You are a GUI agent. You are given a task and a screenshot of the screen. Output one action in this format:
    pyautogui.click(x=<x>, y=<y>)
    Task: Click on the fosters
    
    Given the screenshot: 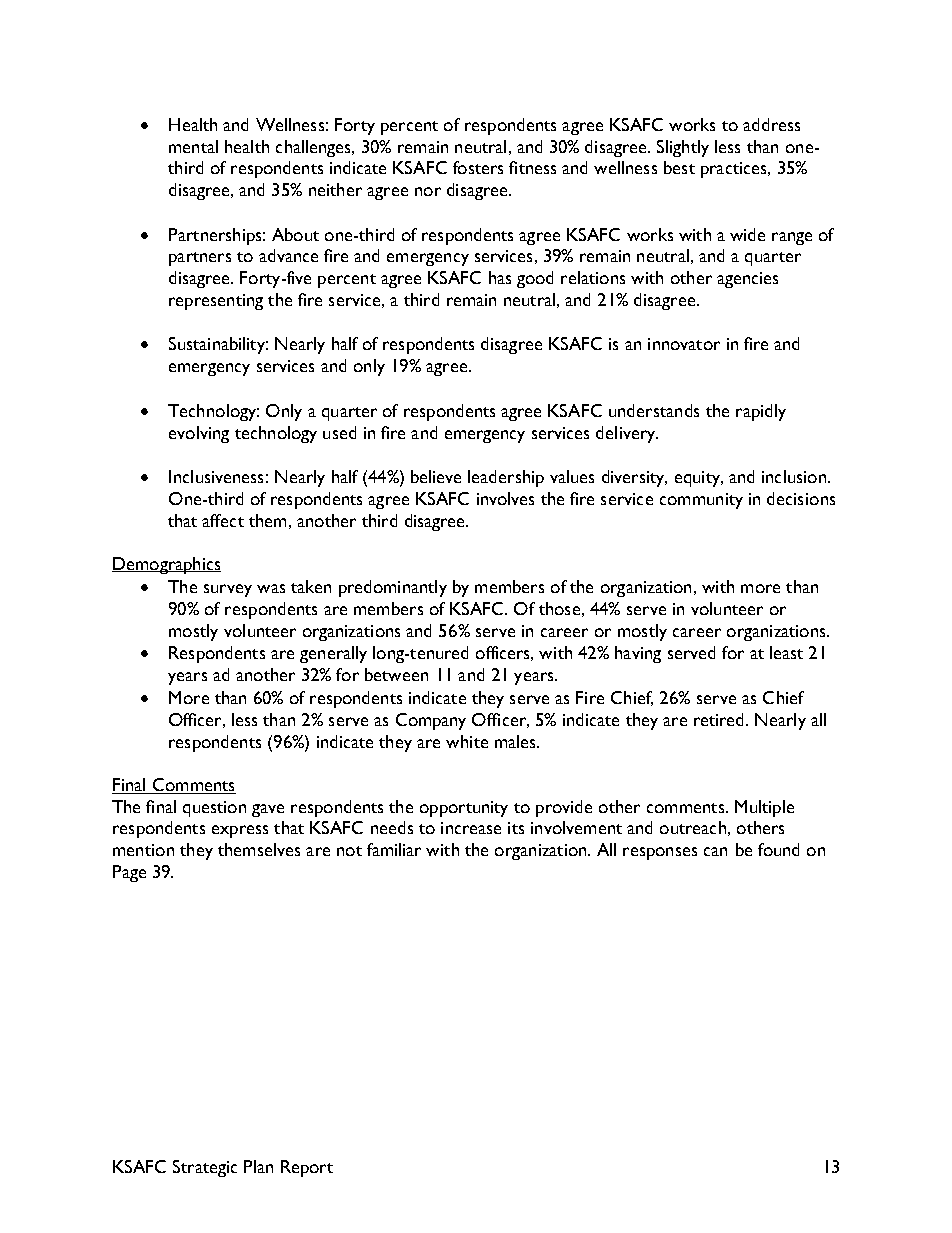 What is the action you would take?
    pyautogui.click(x=478, y=167)
